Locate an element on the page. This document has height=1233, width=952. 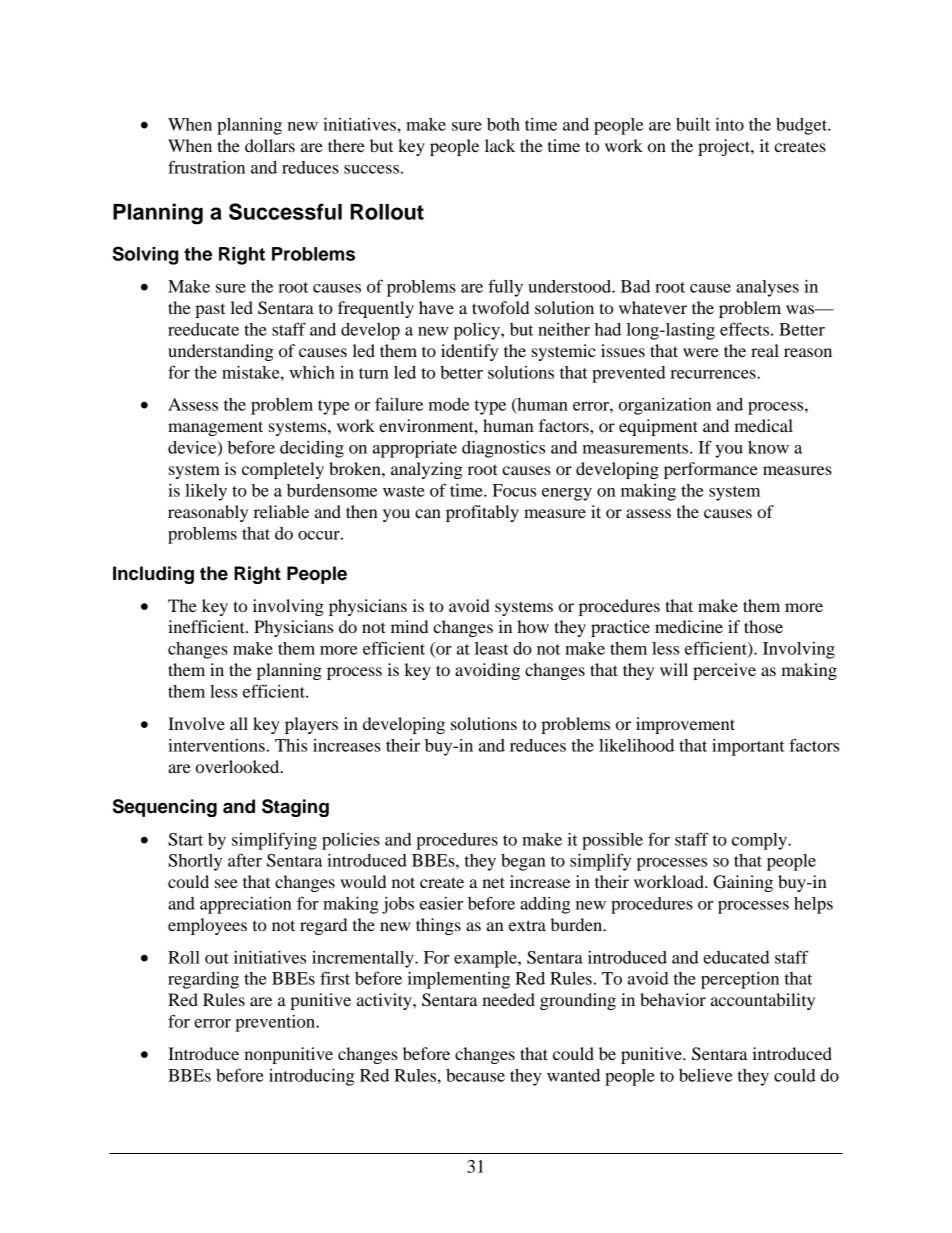
management is located at coordinates (215, 428).
